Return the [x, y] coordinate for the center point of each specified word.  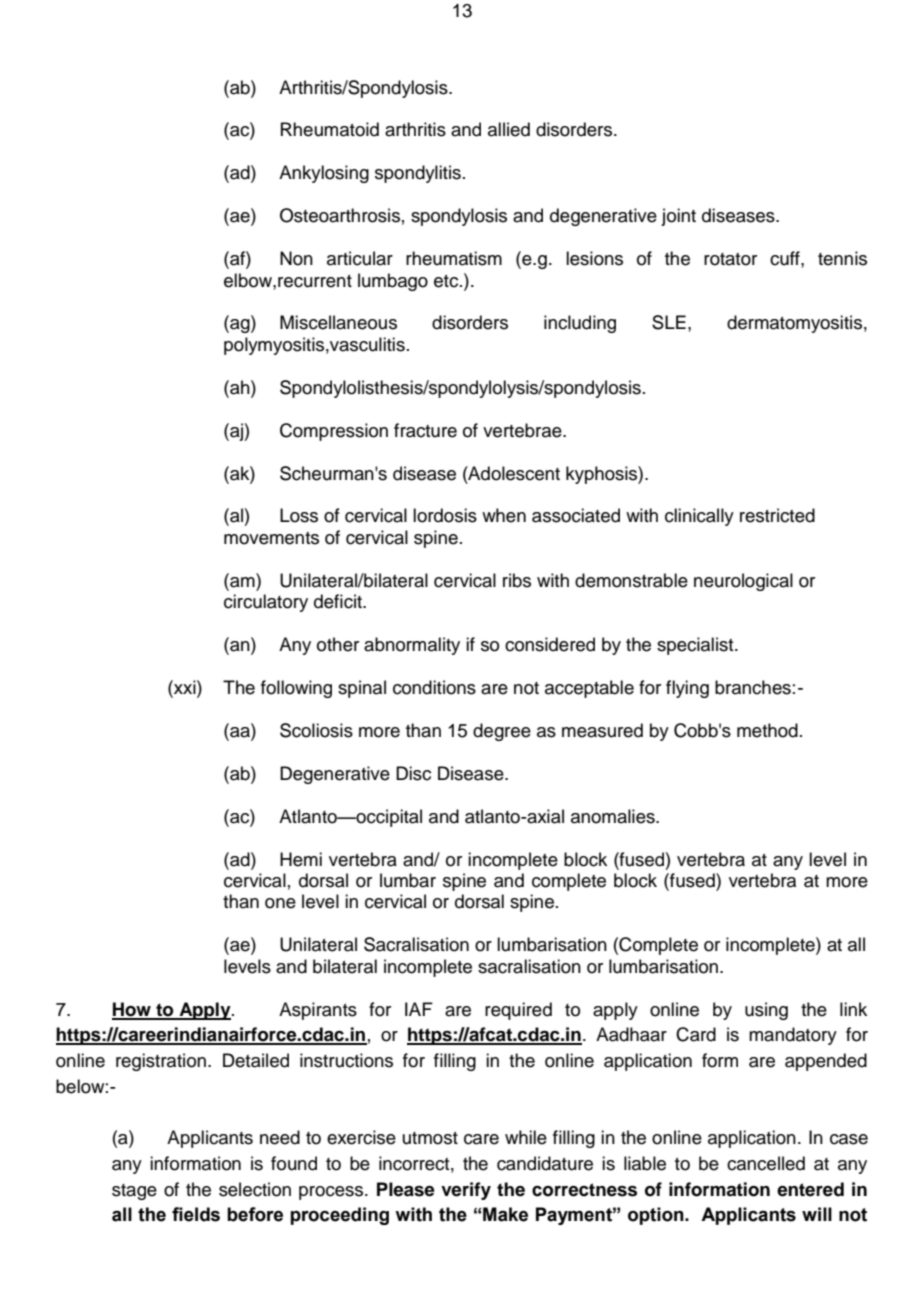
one [280, 903]
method [767, 730]
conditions [434, 687]
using [766, 1011]
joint [678, 217]
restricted [777, 515]
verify [466, 1191]
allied [509, 129]
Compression [334, 432]
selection [255, 1189]
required [518, 1011]
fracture [425, 430]
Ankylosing [324, 174]
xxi [185, 687]
